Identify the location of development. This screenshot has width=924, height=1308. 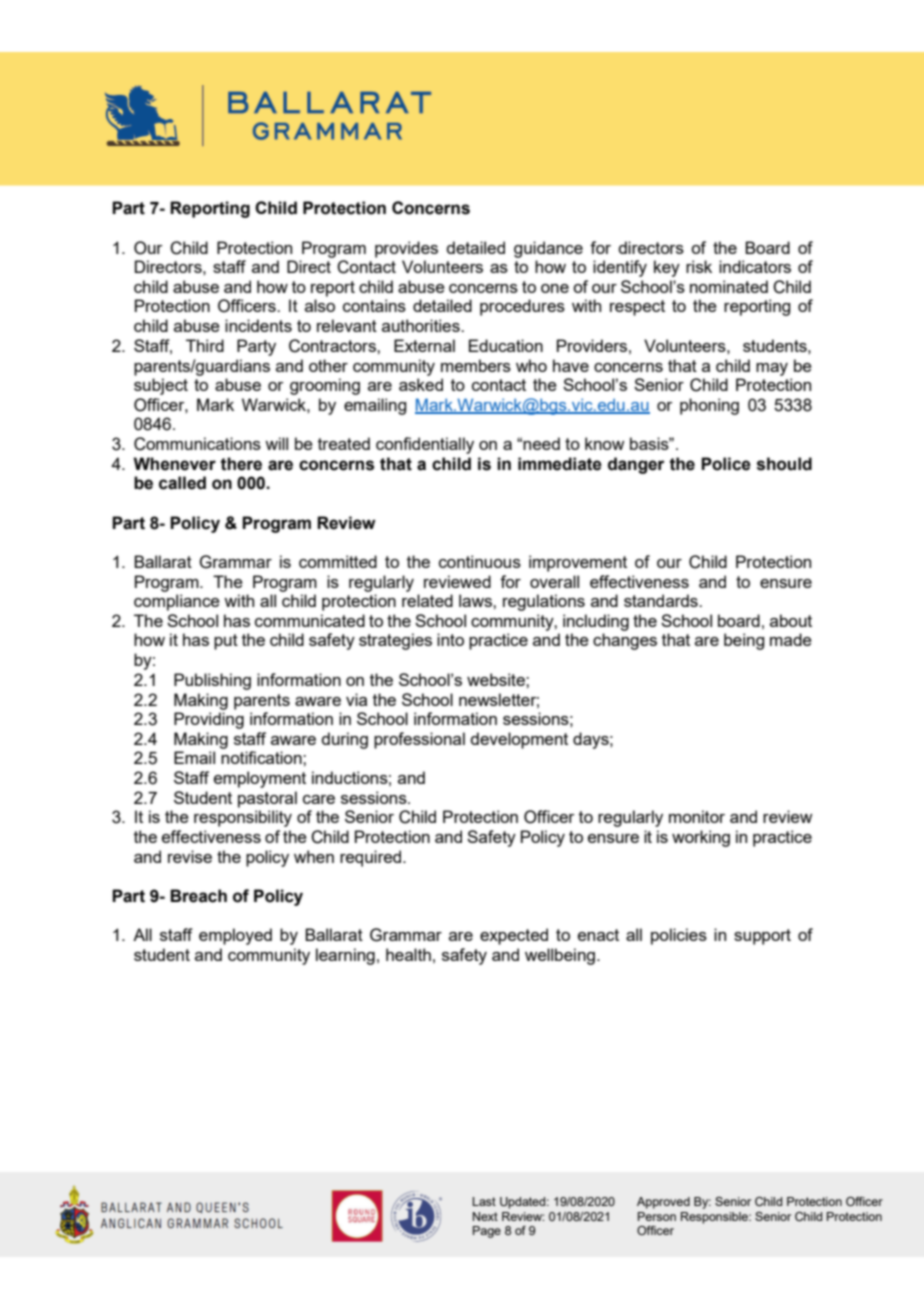
(519, 740).
